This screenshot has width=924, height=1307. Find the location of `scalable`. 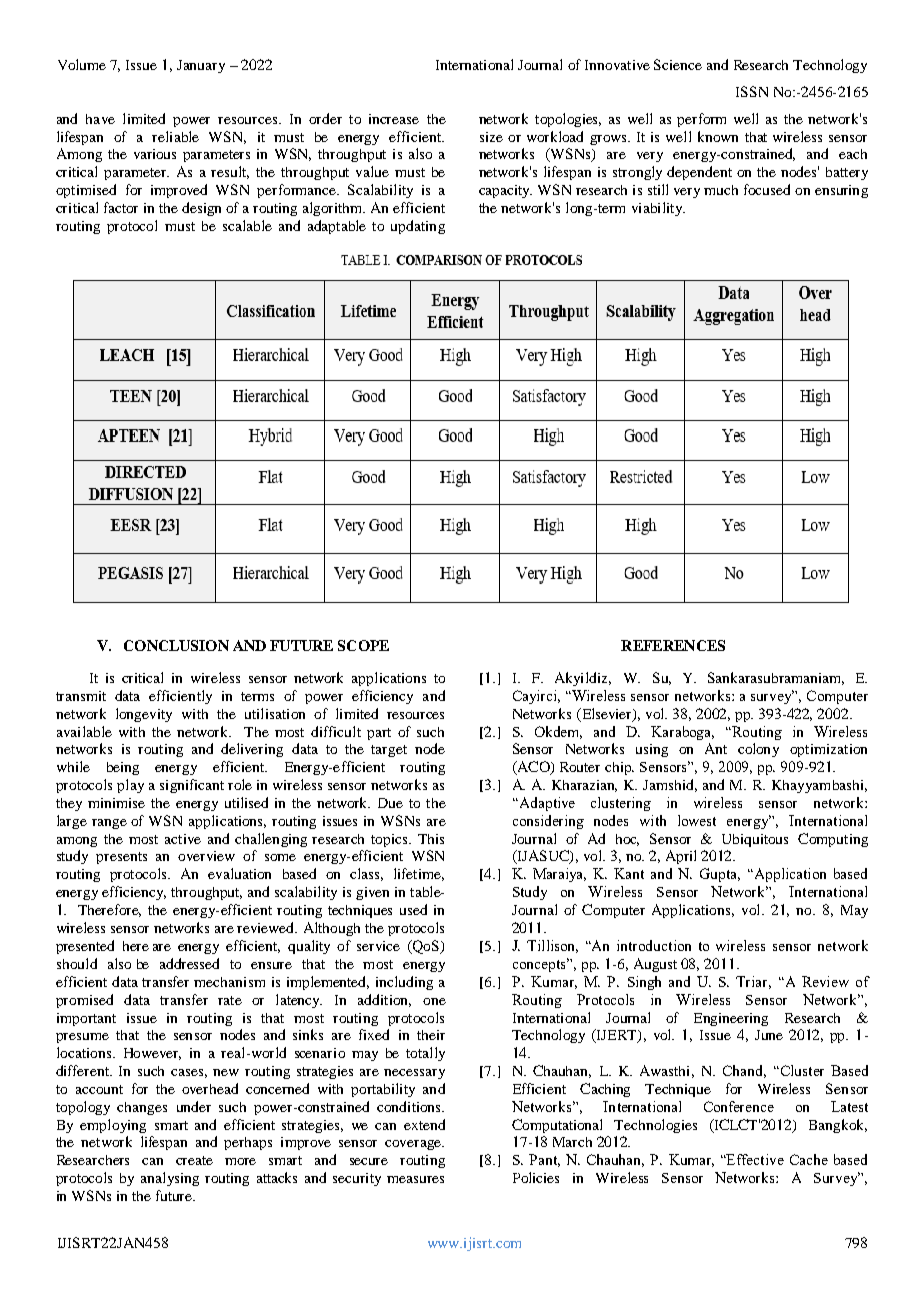

scalable is located at coordinates (247, 225).
